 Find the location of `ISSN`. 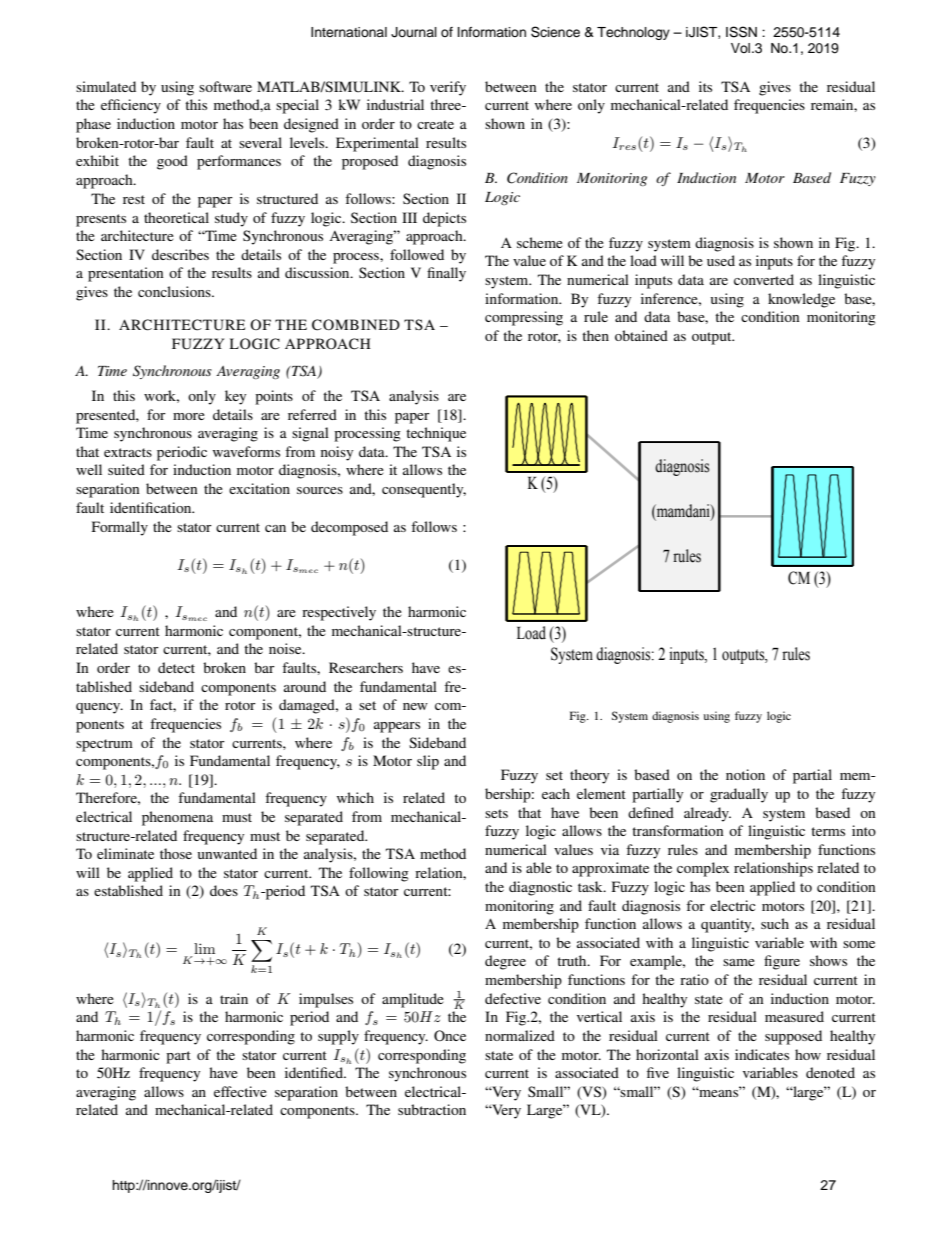

ISSN is located at coordinates (741, 32).
